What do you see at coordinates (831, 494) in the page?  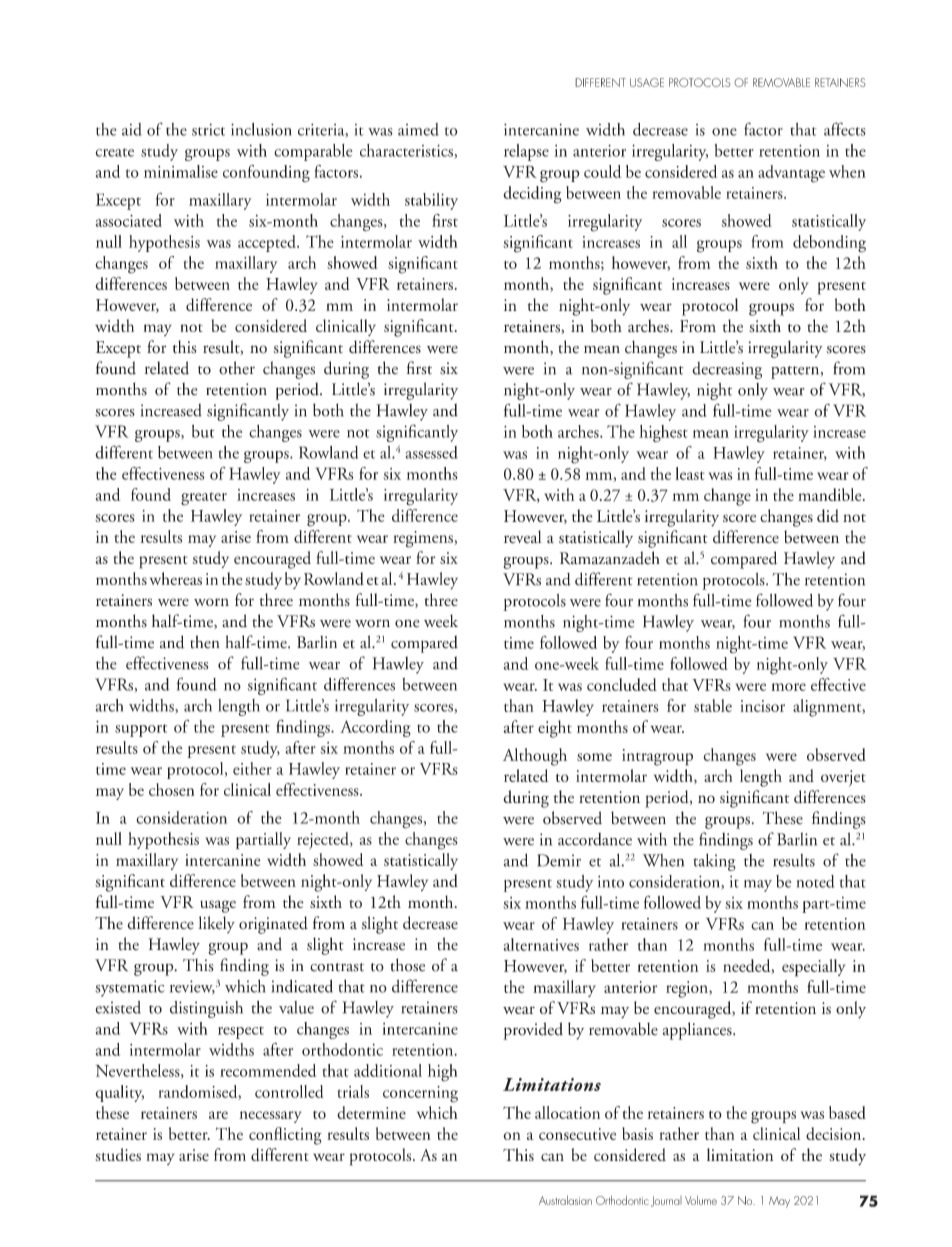 I see `mandible` at bounding box center [831, 494].
